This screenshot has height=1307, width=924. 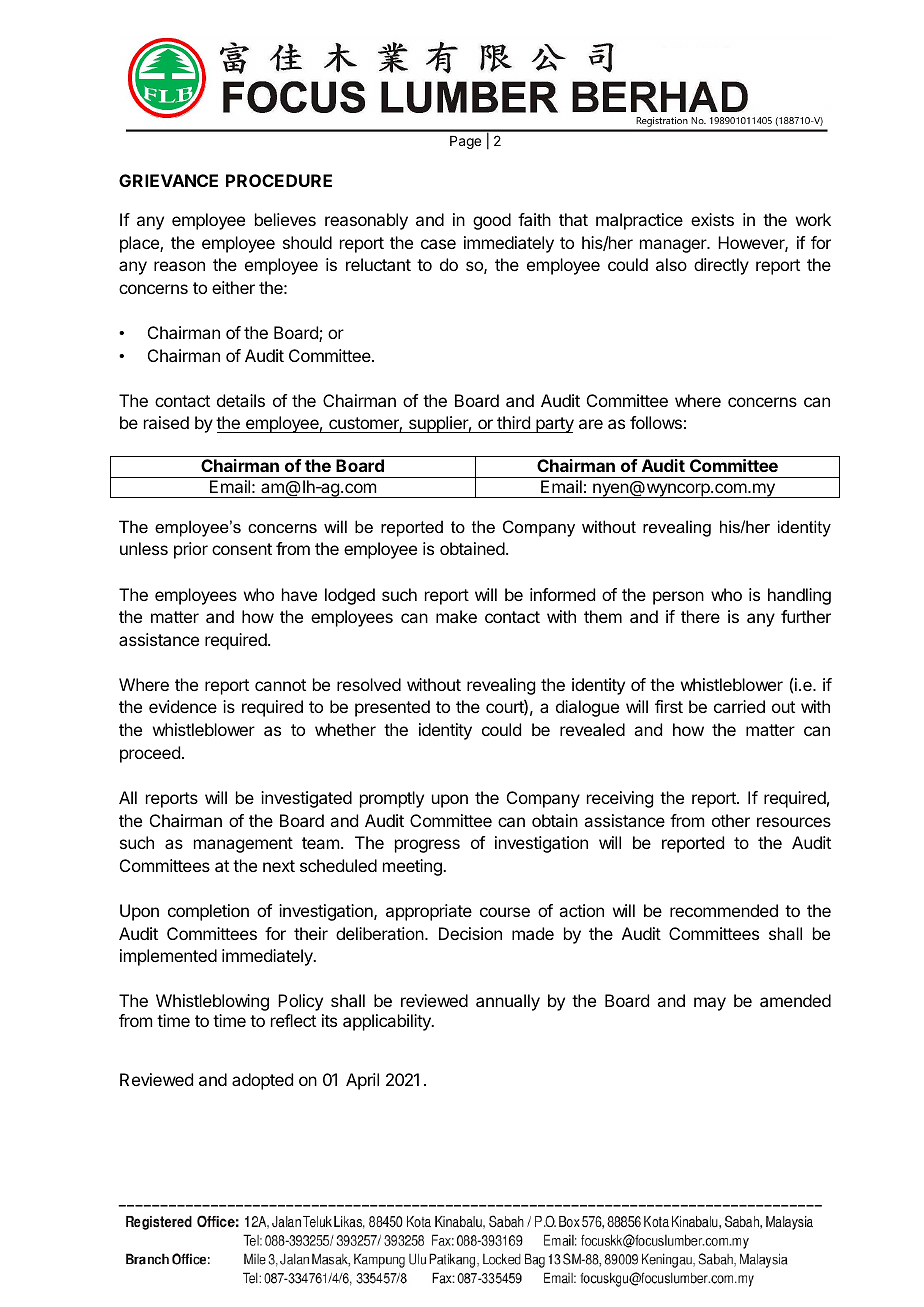 What do you see at coordinates (712, 219) in the screenshot?
I see `exists` at bounding box center [712, 219].
